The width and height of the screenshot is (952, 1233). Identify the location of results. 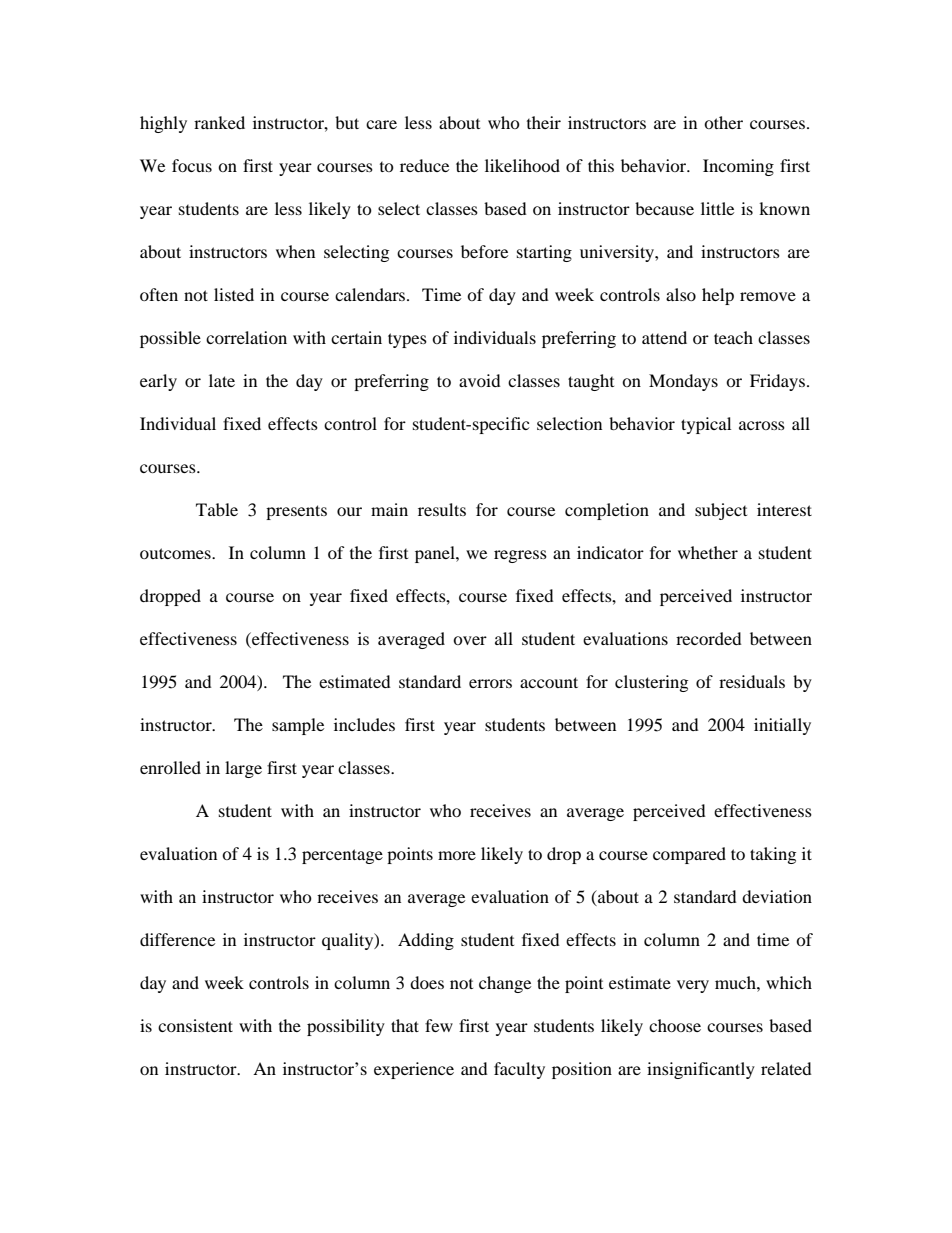
(442, 509).
